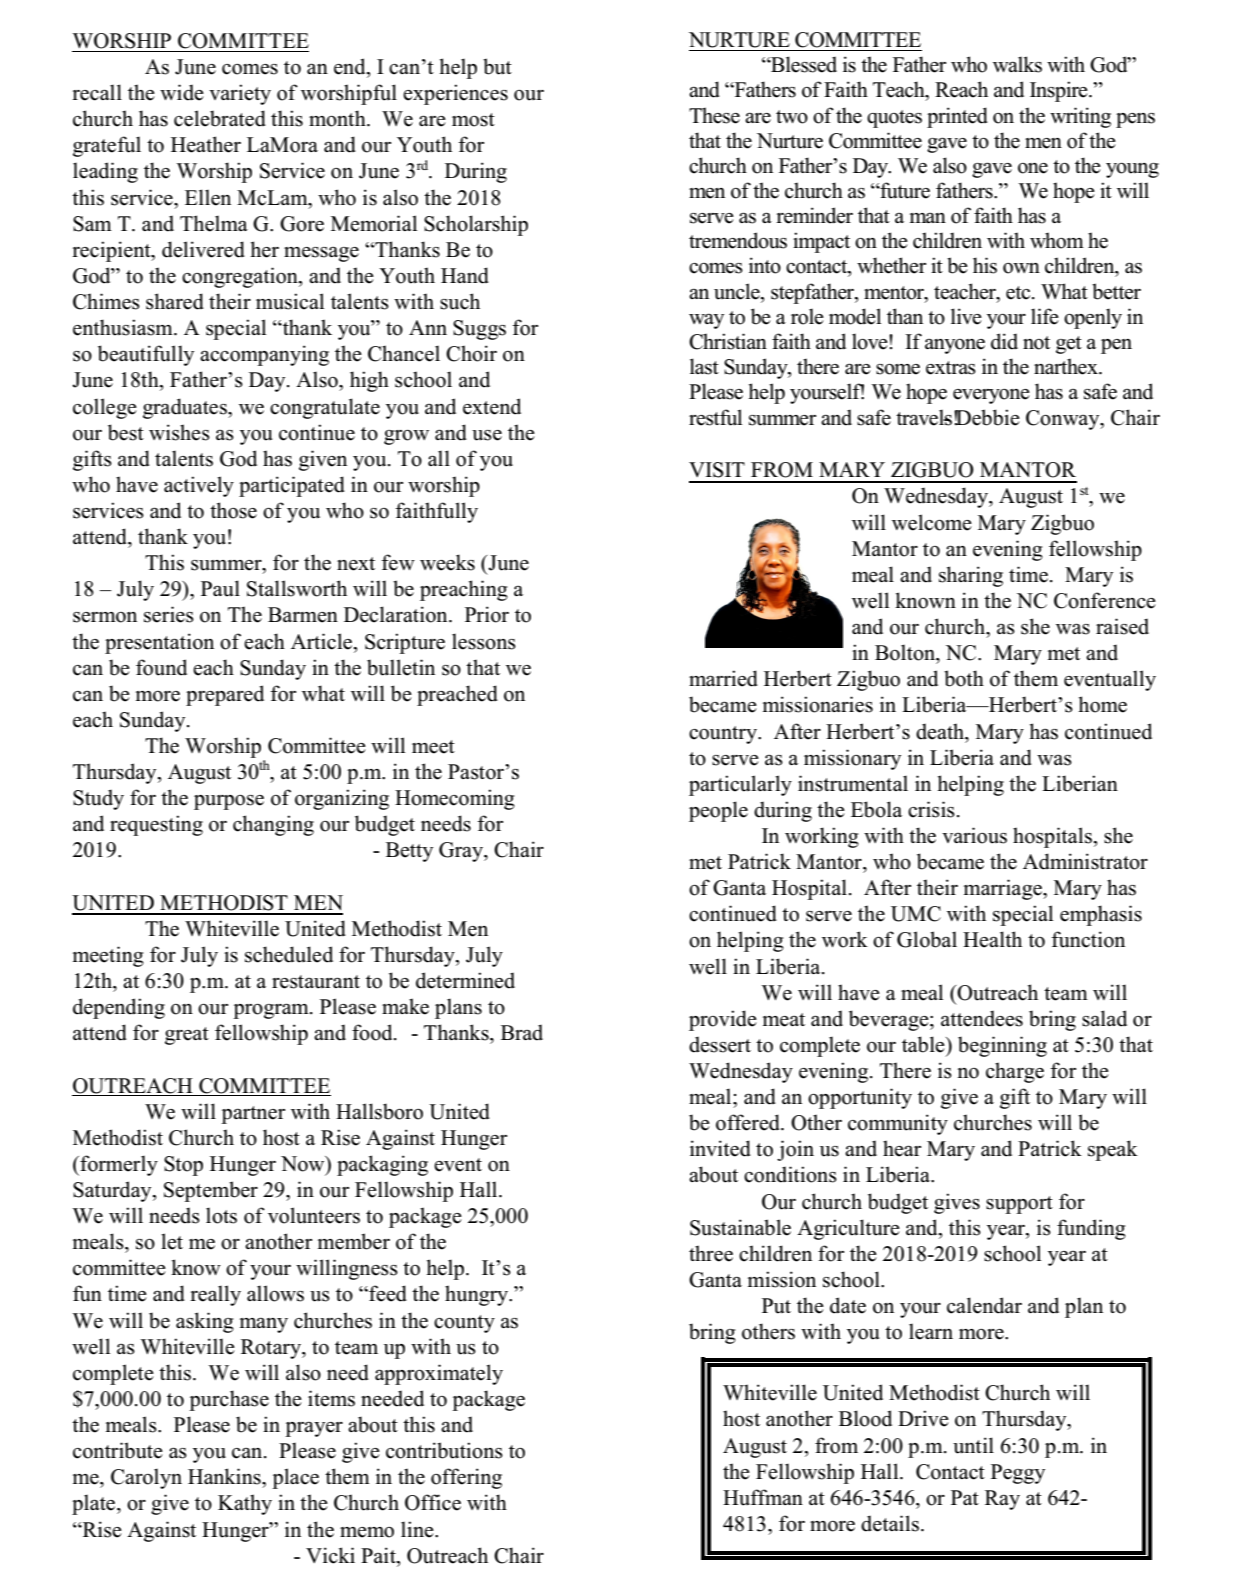  Describe the element at coordinates (220, 118) in the page. I see `celebrated` at that location.
